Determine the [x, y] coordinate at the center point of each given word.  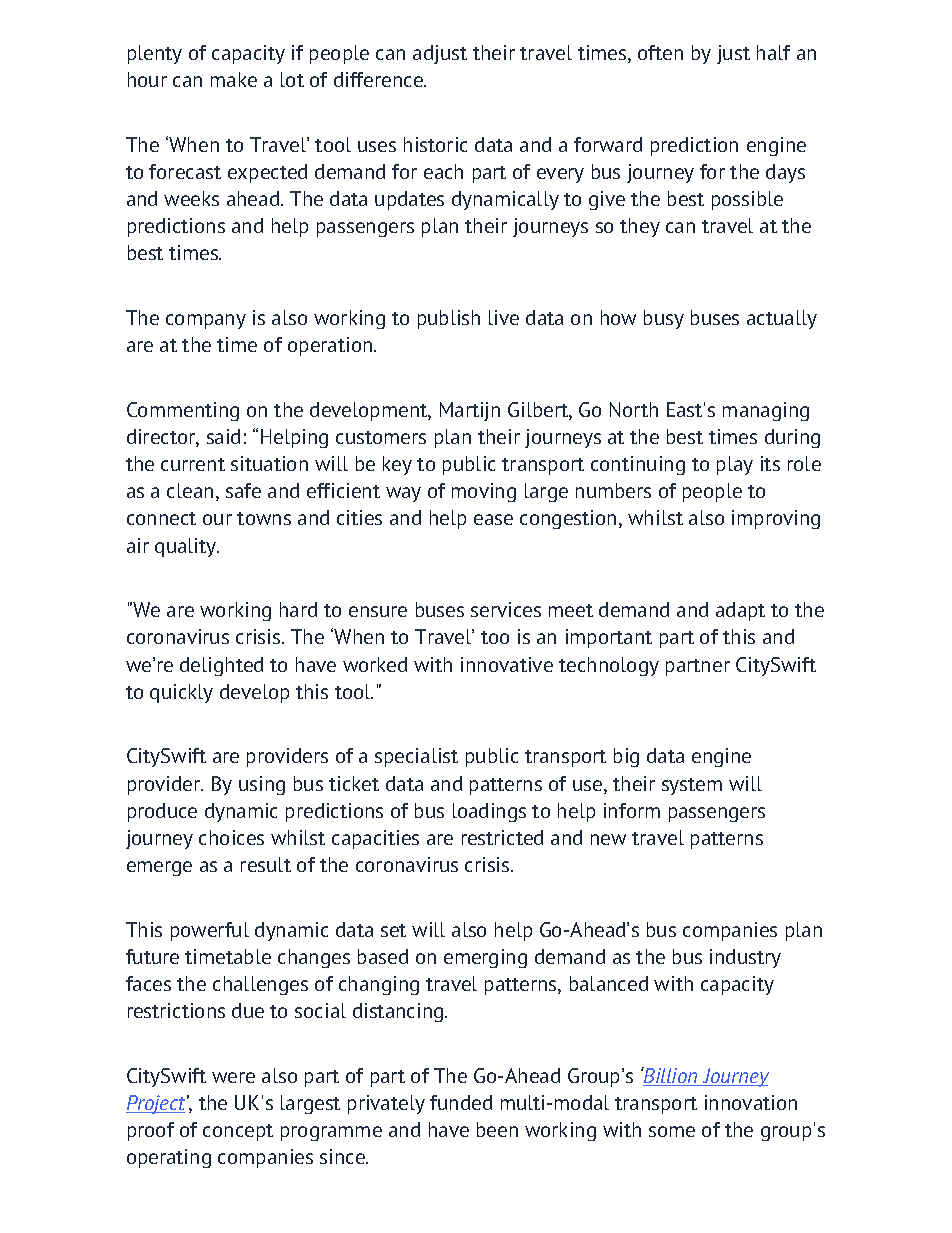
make [234, 79]
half [773, 52]
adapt [740, 611]
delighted [221, 666]
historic [435, 144]
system [692, 786]
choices [231, 837]
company [206, 321]
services [506, 609]
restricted [502, 837]
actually [782, 319]
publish [449, 319]
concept [238, 1132]
